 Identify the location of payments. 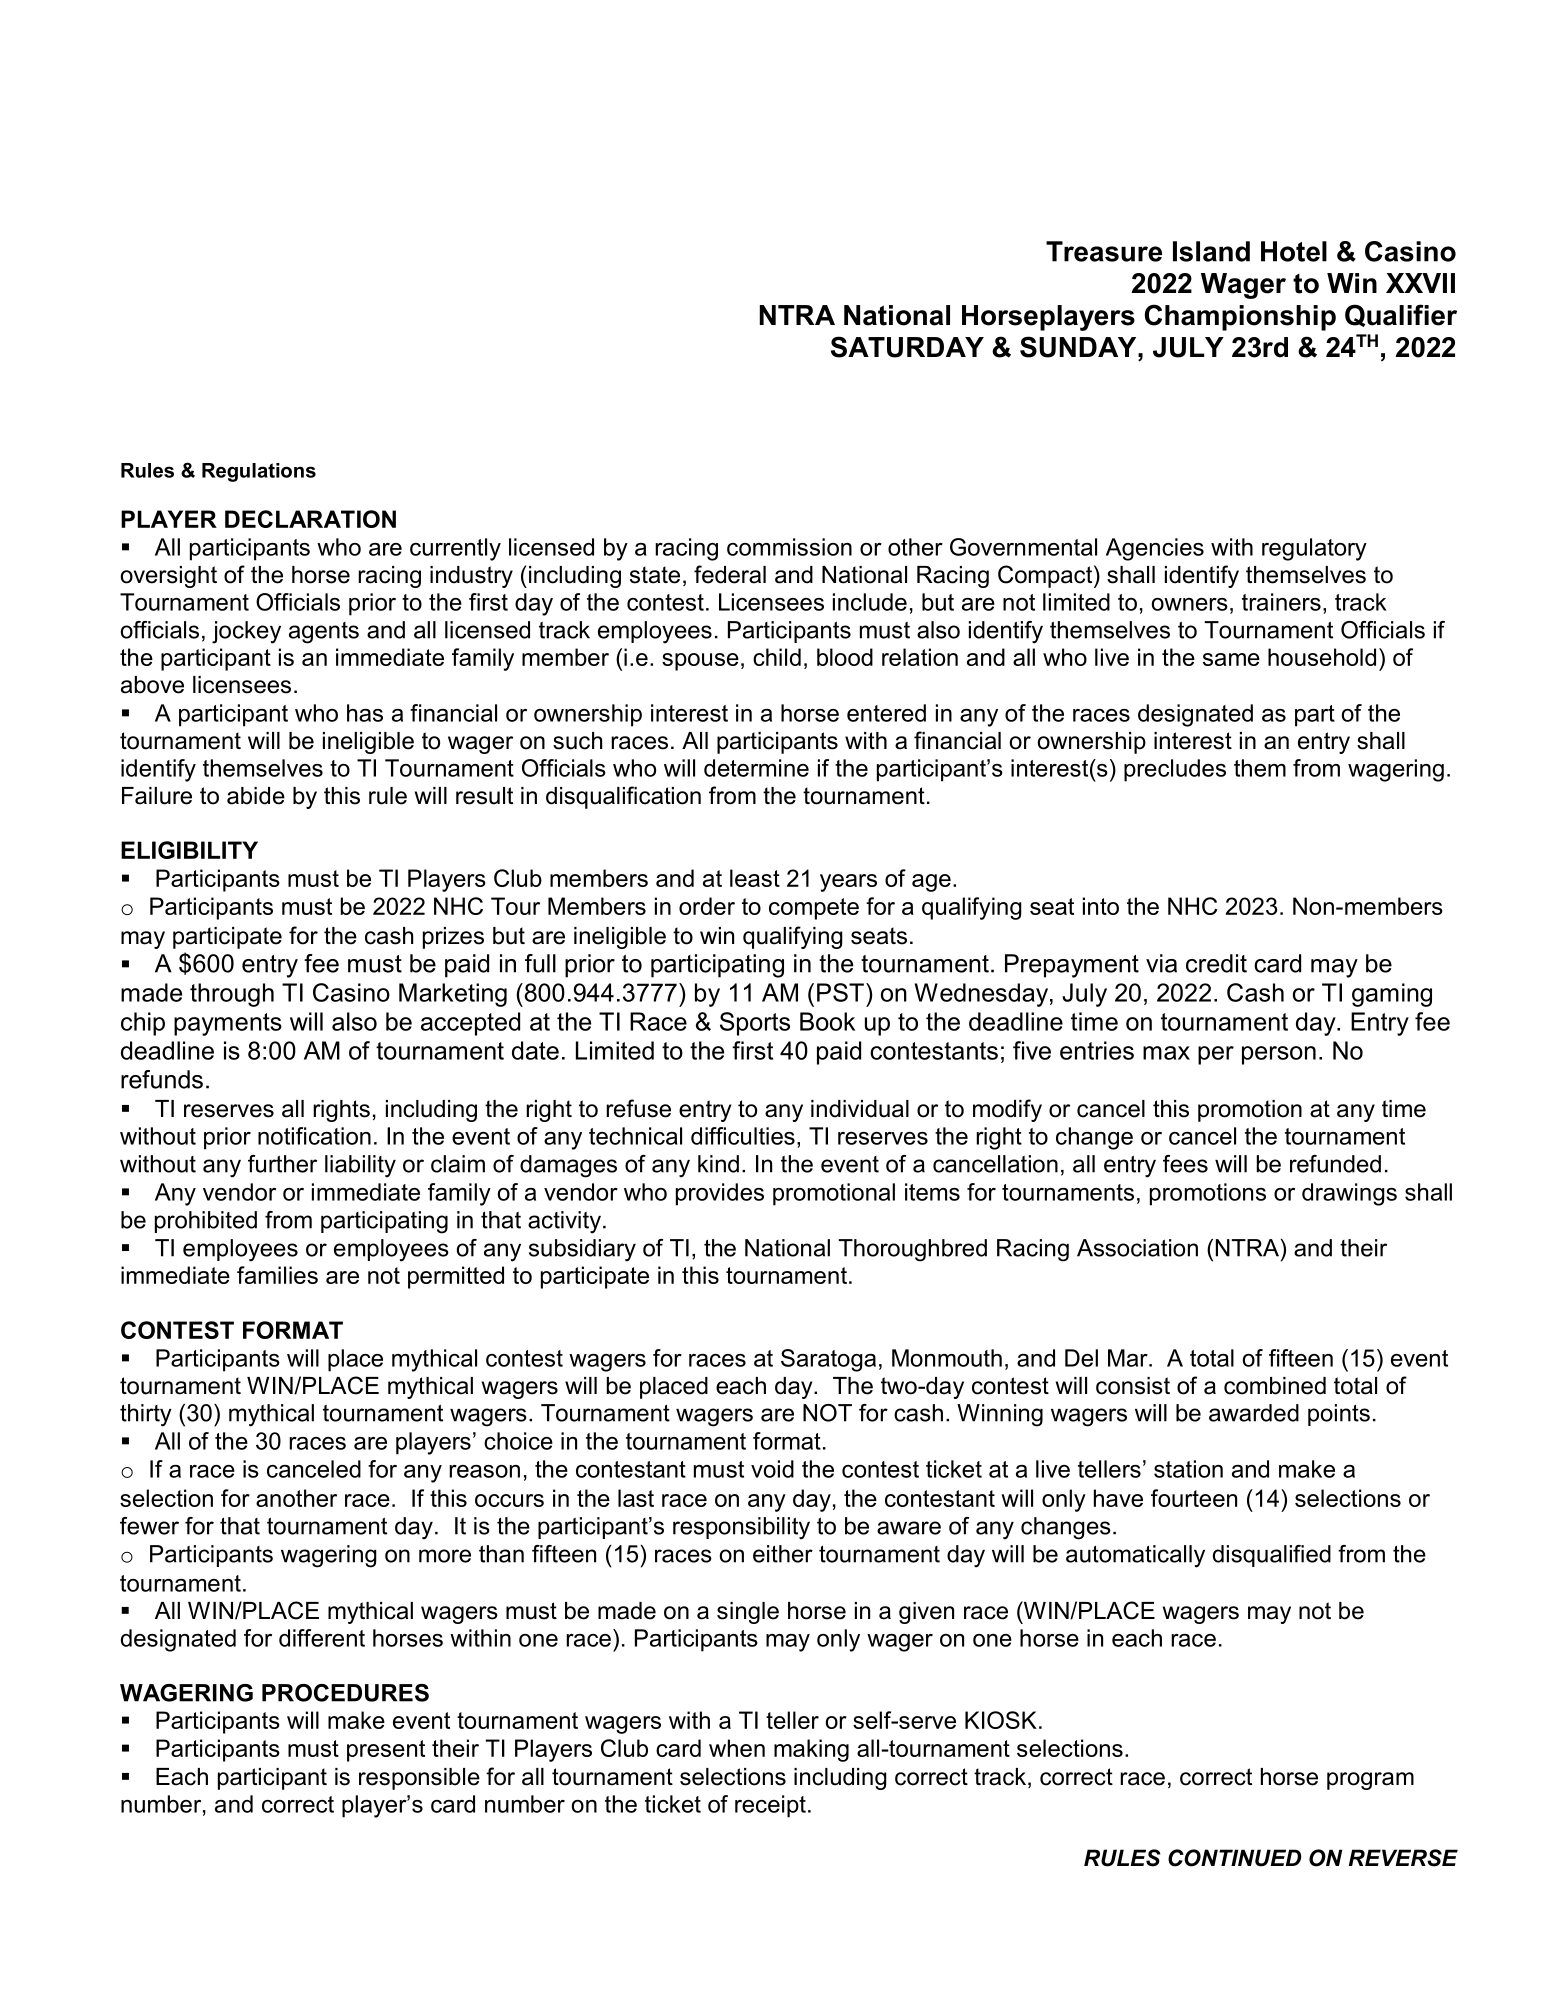
(228, 1024).
